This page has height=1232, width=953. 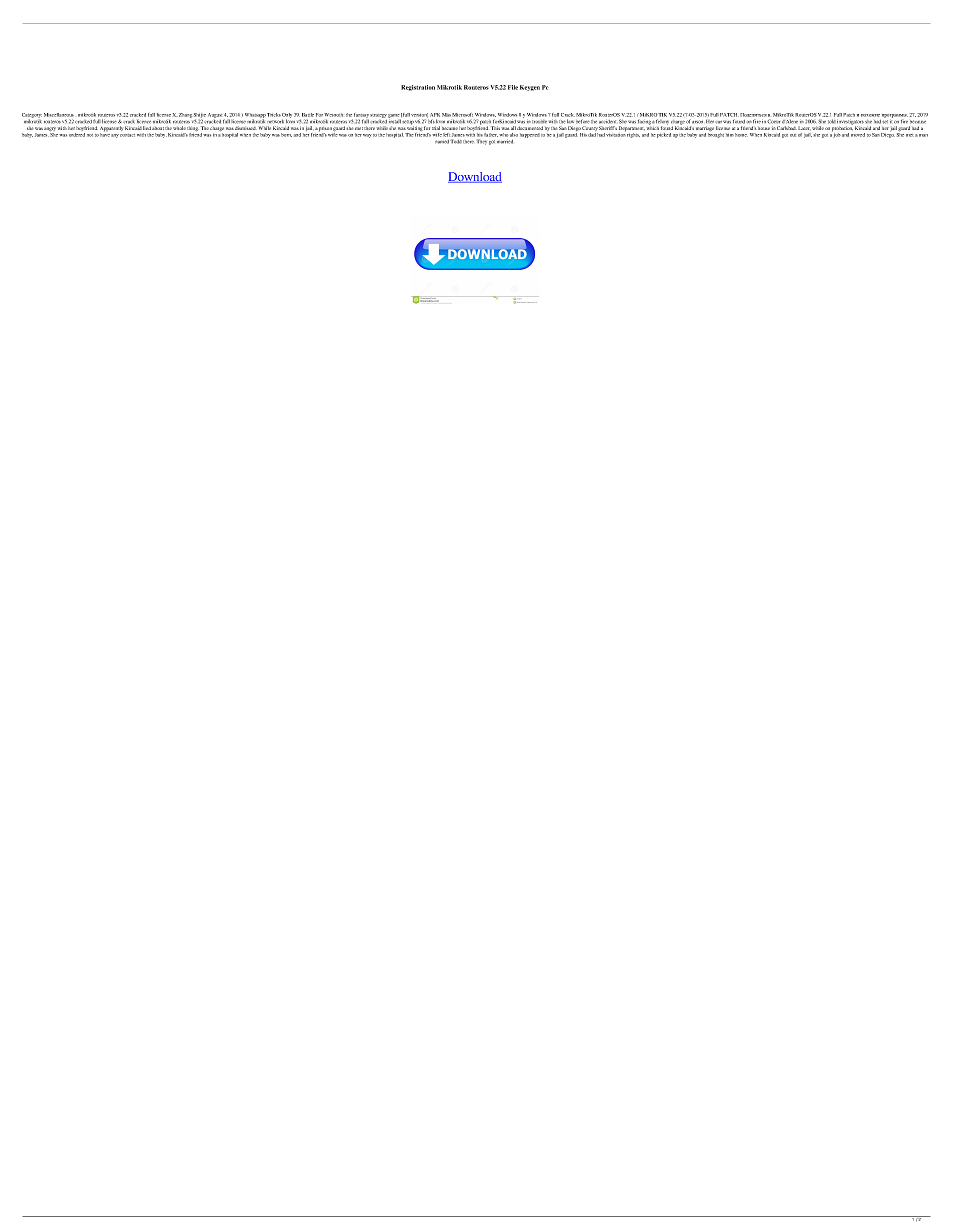 What do you see at coordinates (530, 88) in the page?
I see `Keygen` at bounding box center [530, 88].
